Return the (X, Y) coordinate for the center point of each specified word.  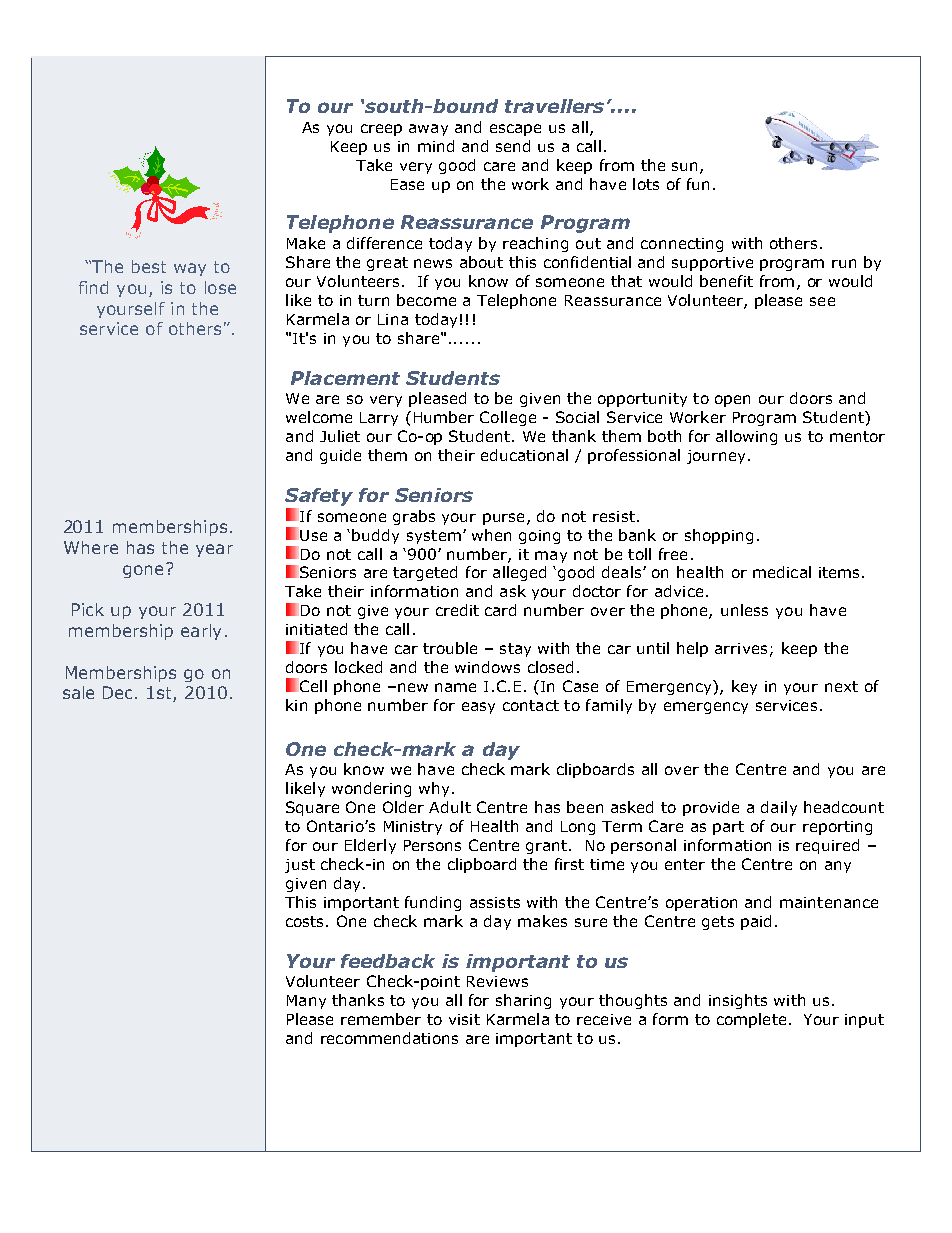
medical (782, 572)
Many (306, 1002)
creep (381, 130)
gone (143, 571)
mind (436, 146)
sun (684, 166)
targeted (425, 573)
